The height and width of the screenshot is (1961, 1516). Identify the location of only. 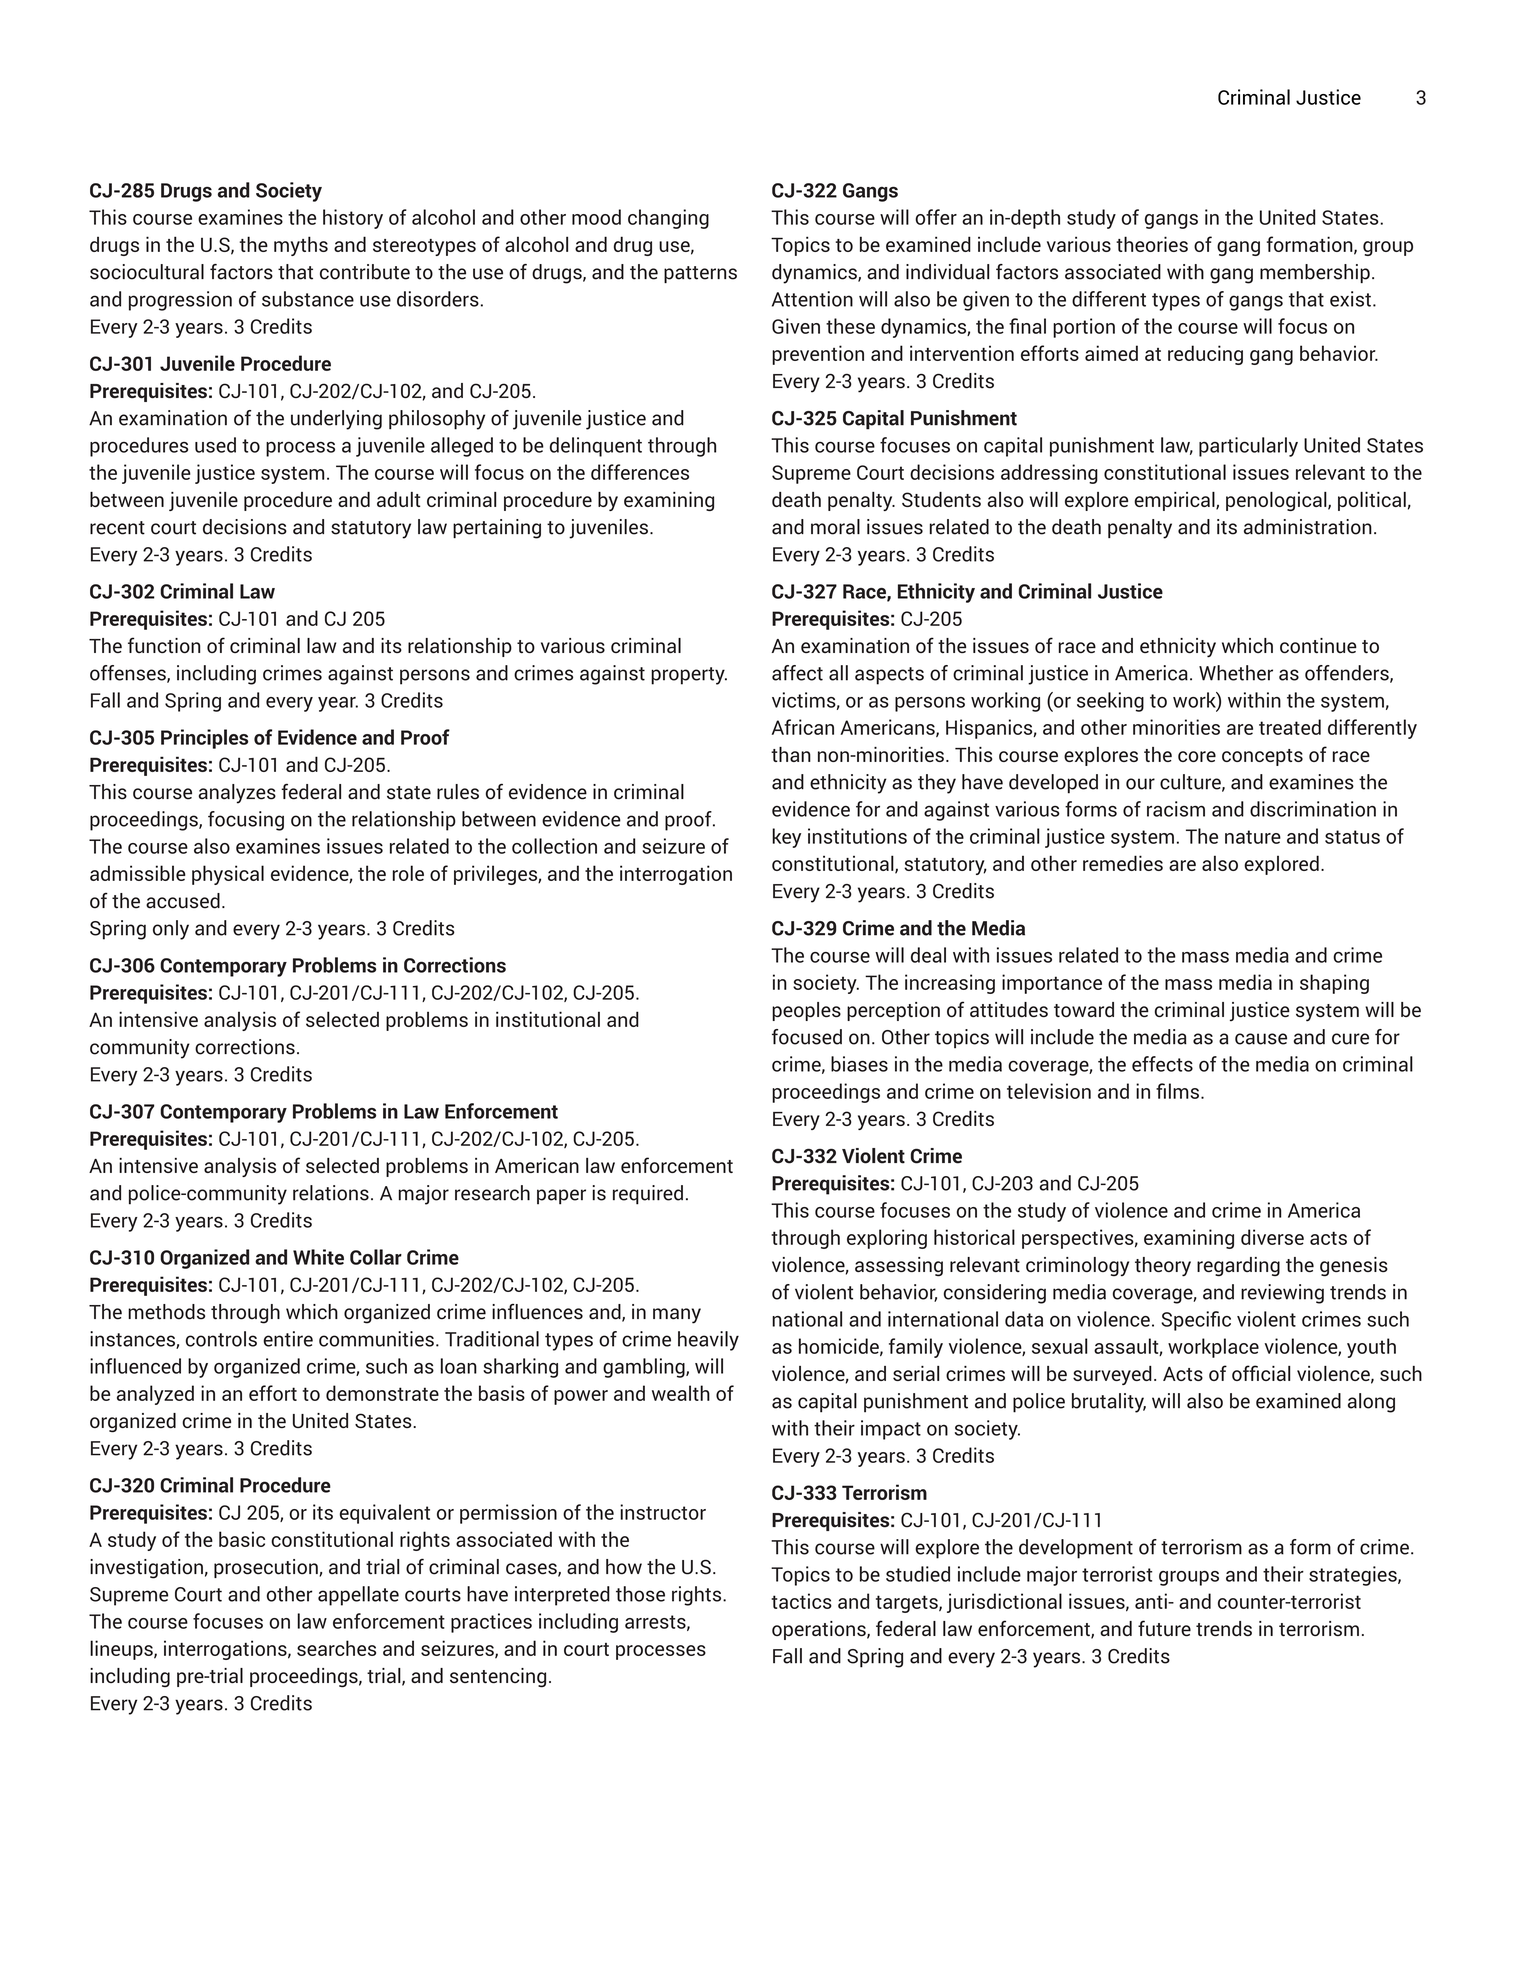
(171, 930).
